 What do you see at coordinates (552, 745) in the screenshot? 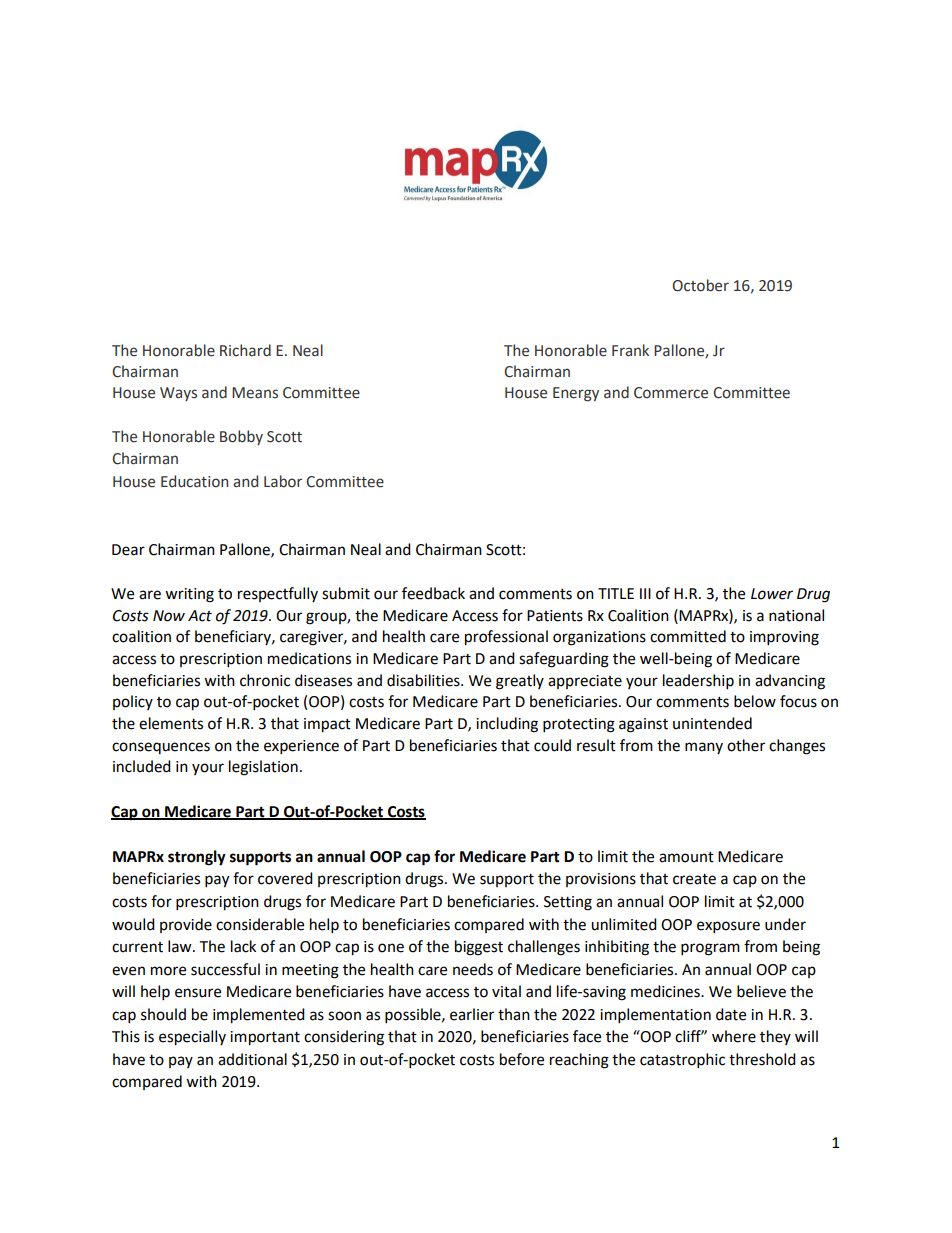
I see `could` at bounding box center [552, 745].
